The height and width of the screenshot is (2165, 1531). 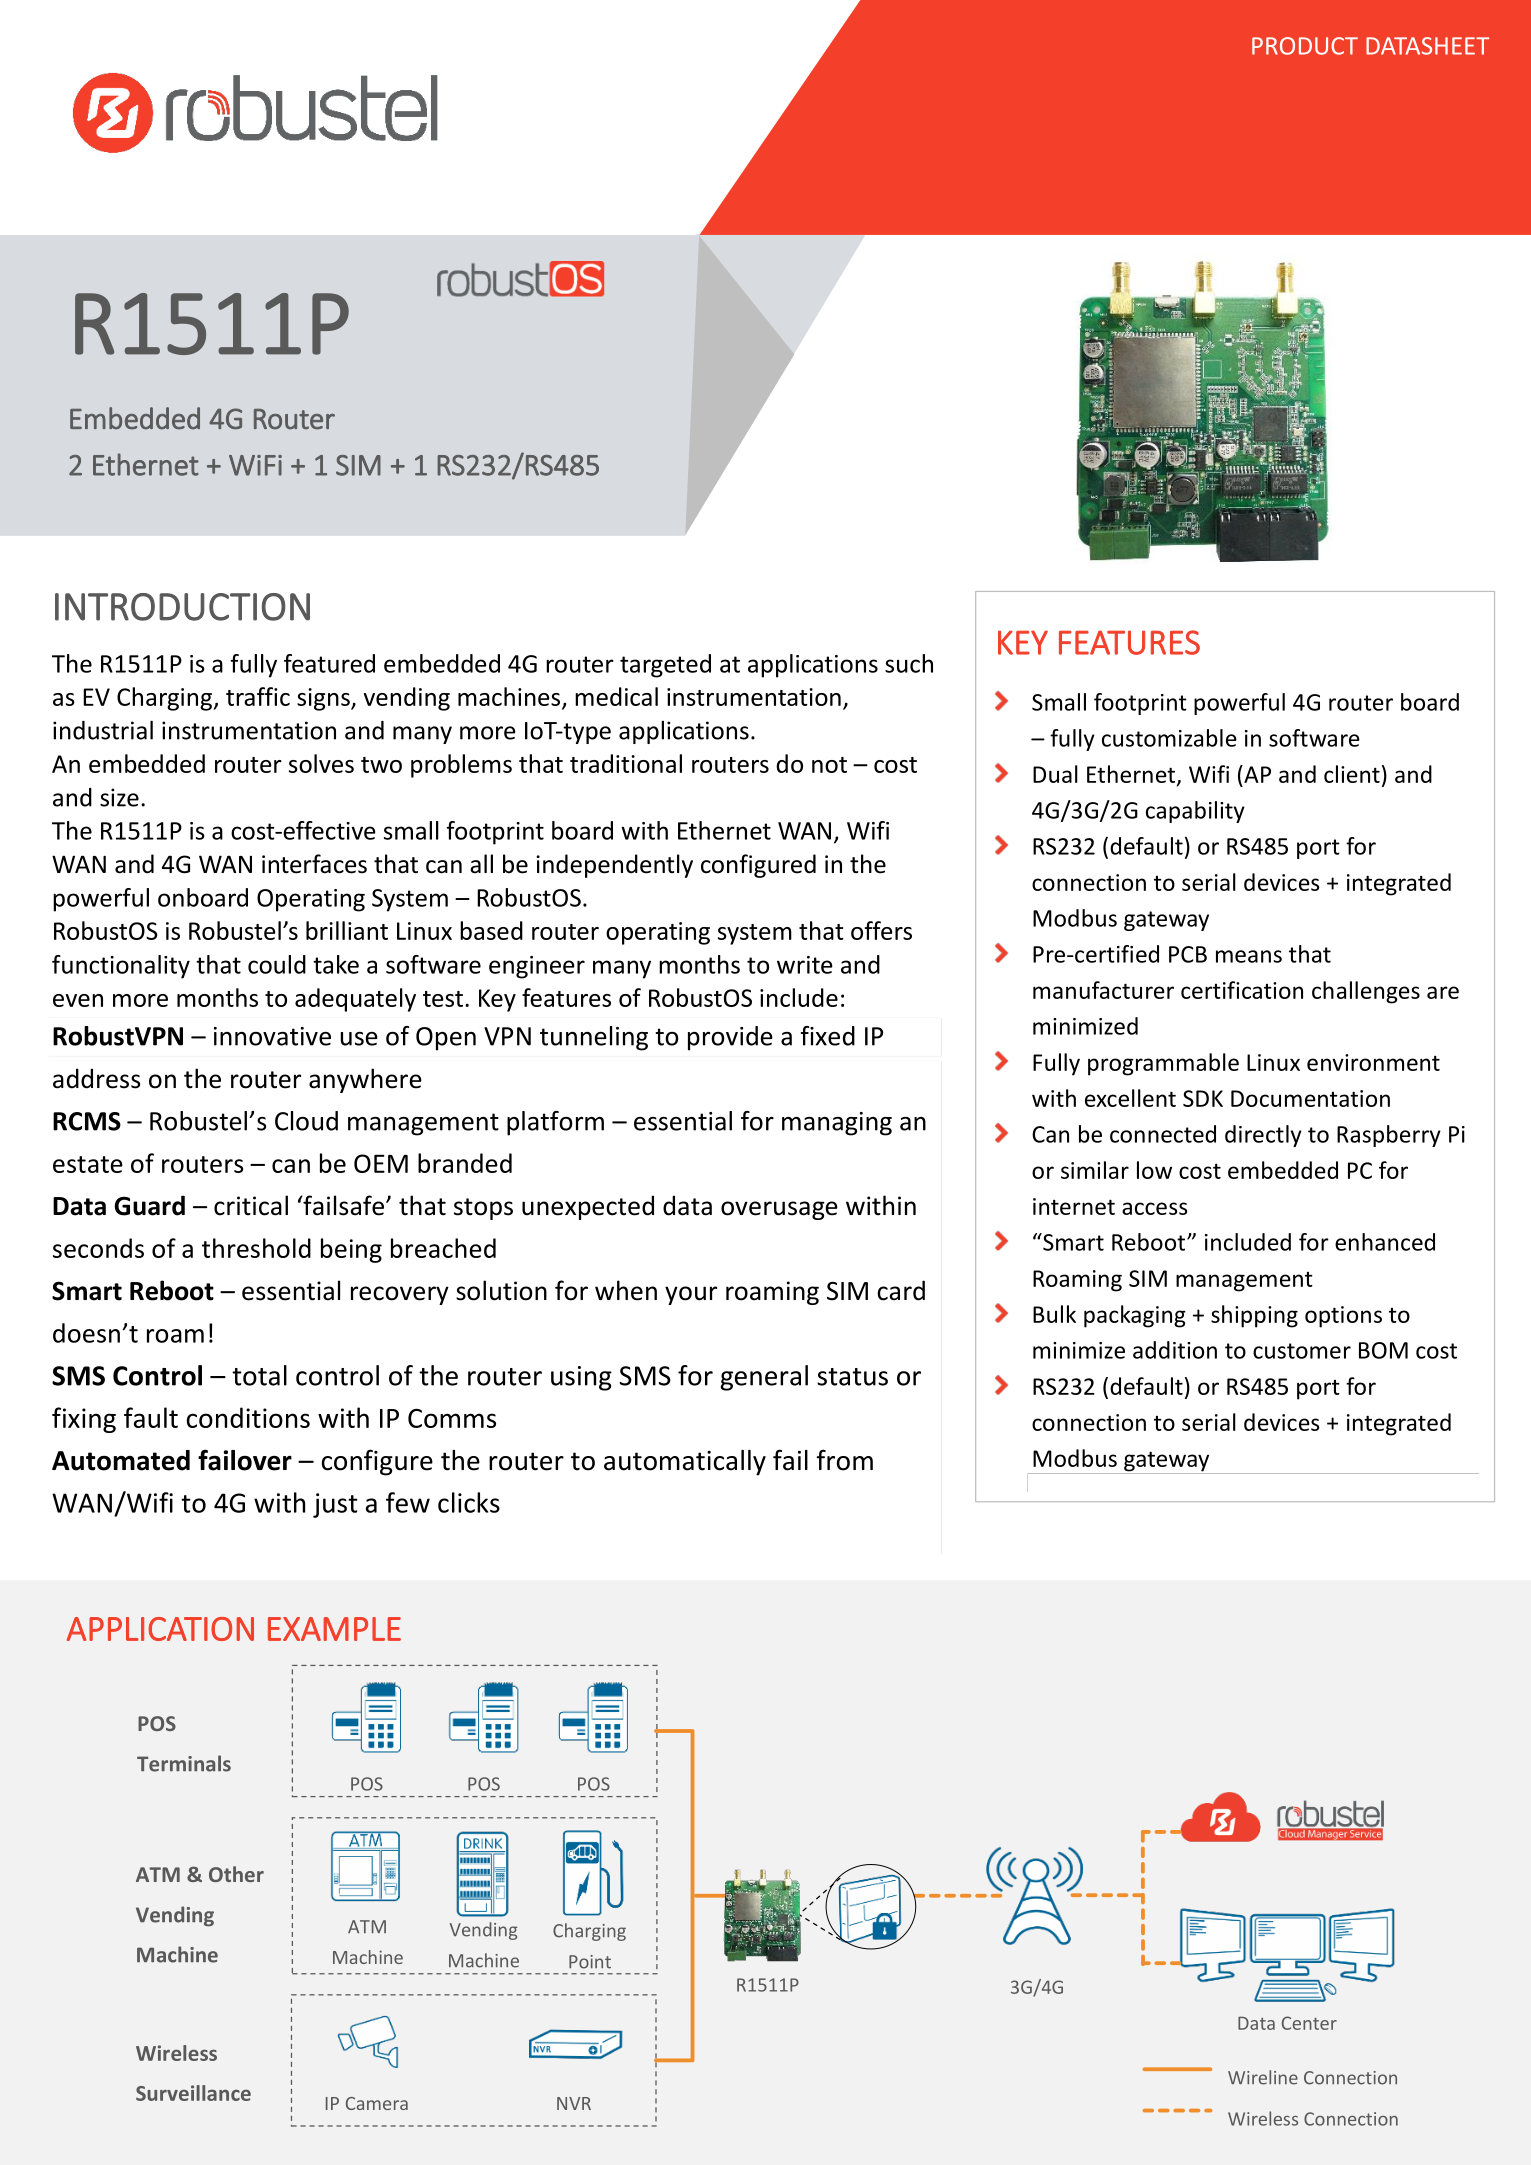 I want to click on Wireline, so click(x=1263, y=2077).
